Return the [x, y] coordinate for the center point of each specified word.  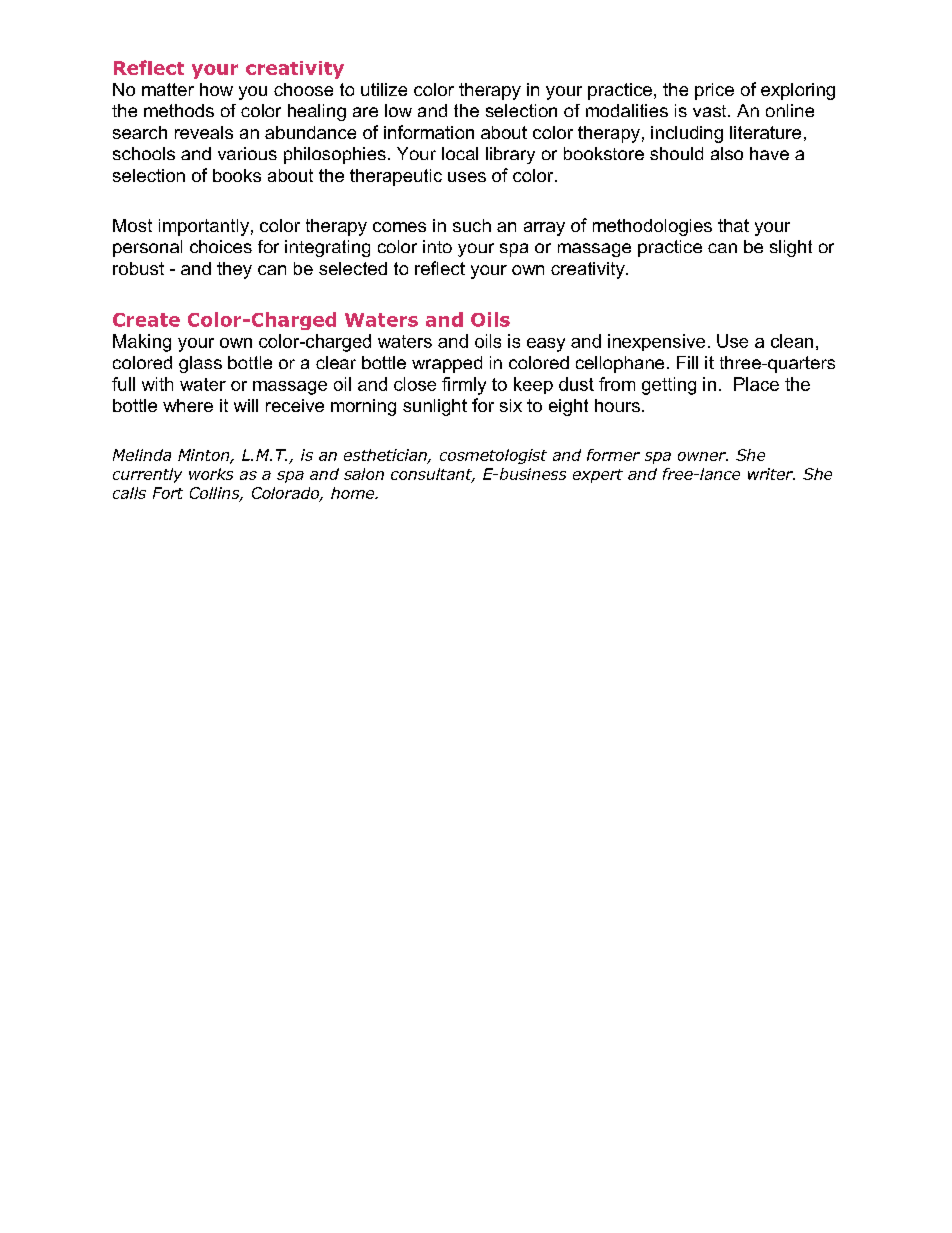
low [398, 110]
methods [179, 110]
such [472, 225]
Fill [687, 362]
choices [221, 246]
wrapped [447, 364]
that [733, 225]
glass [200, 364]
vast [711, 111]
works [211, 474]
